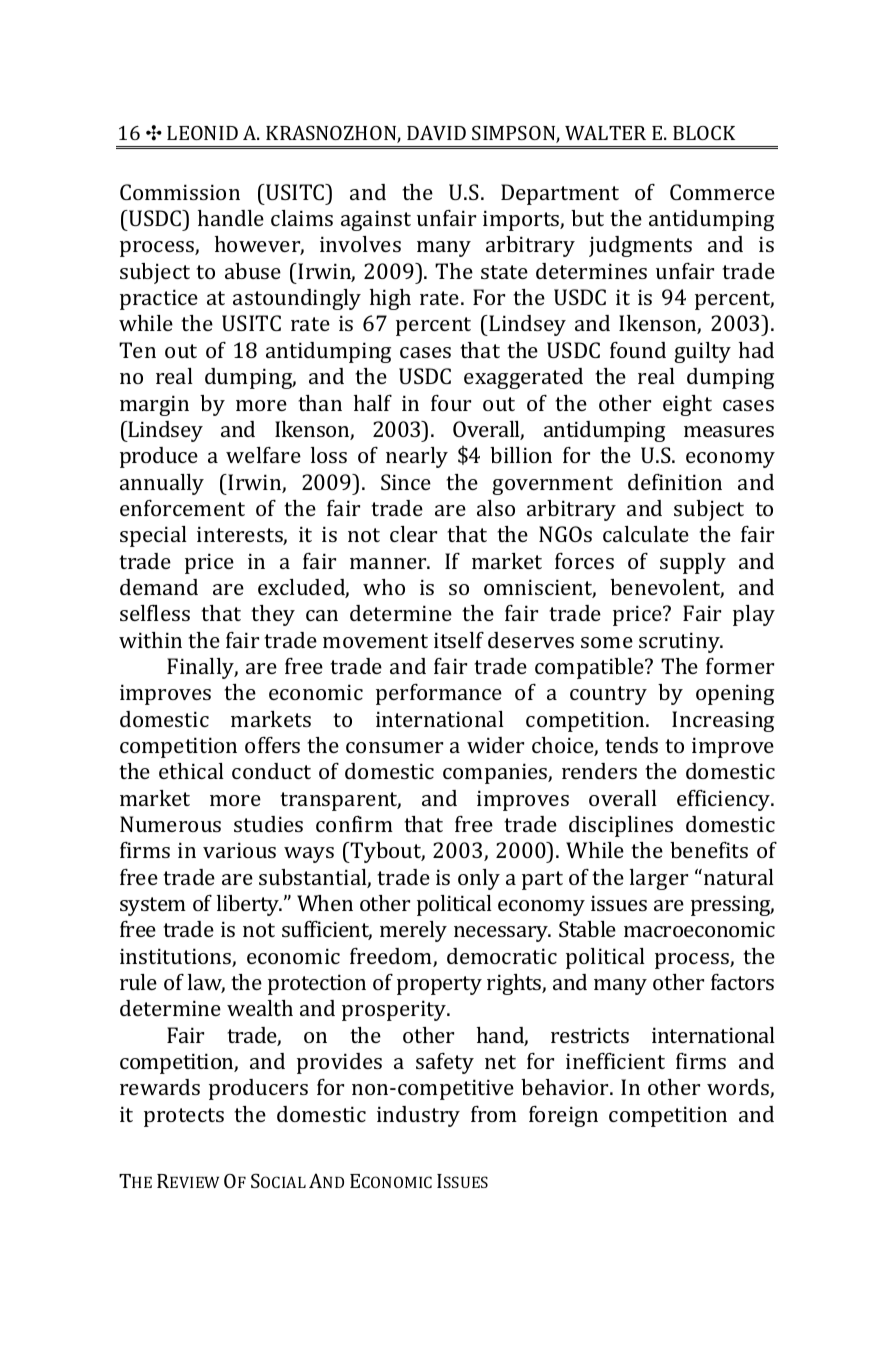  I want to click on BLOCK, so click(704, 132).
